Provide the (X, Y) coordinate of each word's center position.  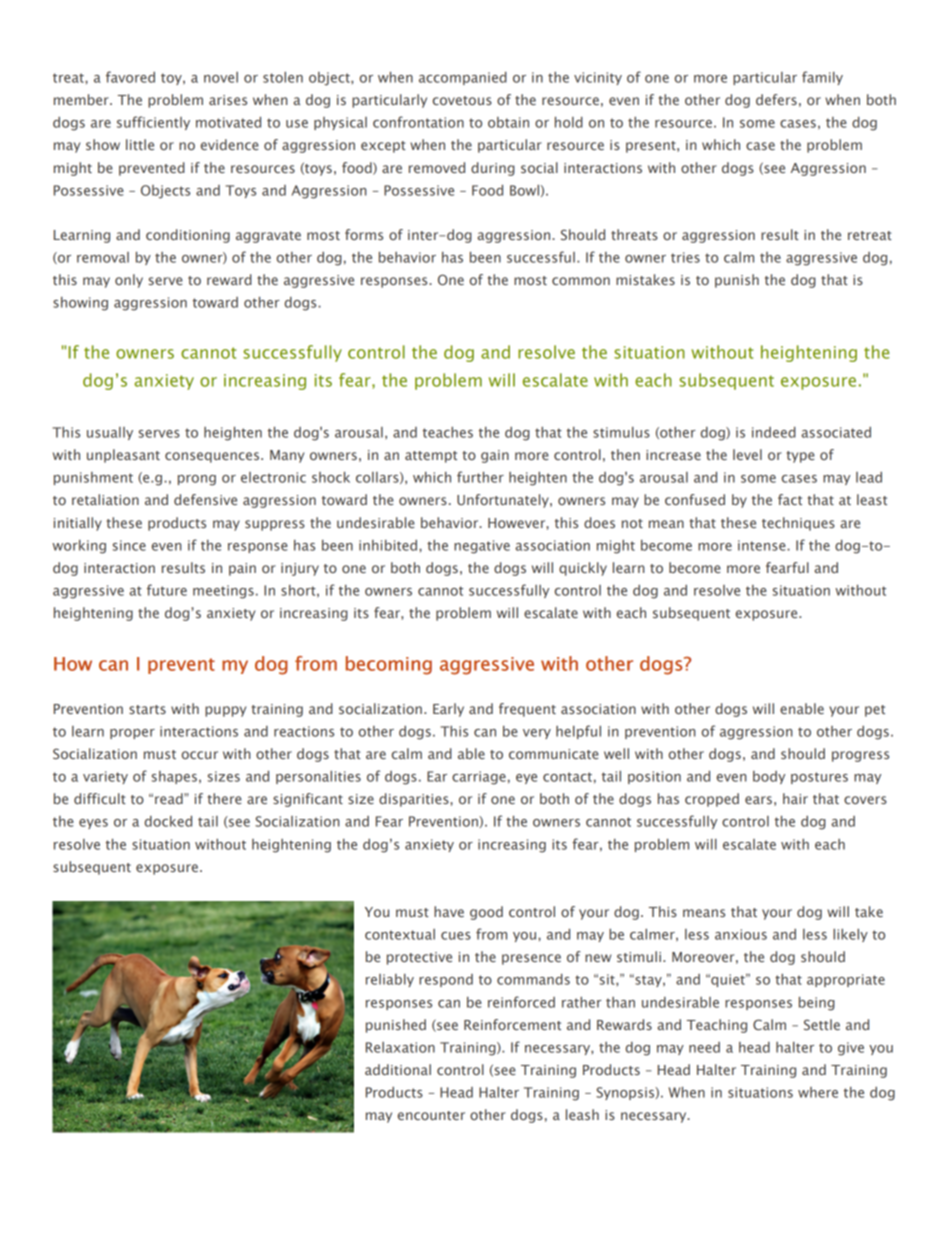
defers (776, 99)
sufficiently (153, 123)
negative (482, 547)
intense (763, 545)
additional (398, 1069)
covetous (462, 100)
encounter (431, 1115)
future (167, 590)
